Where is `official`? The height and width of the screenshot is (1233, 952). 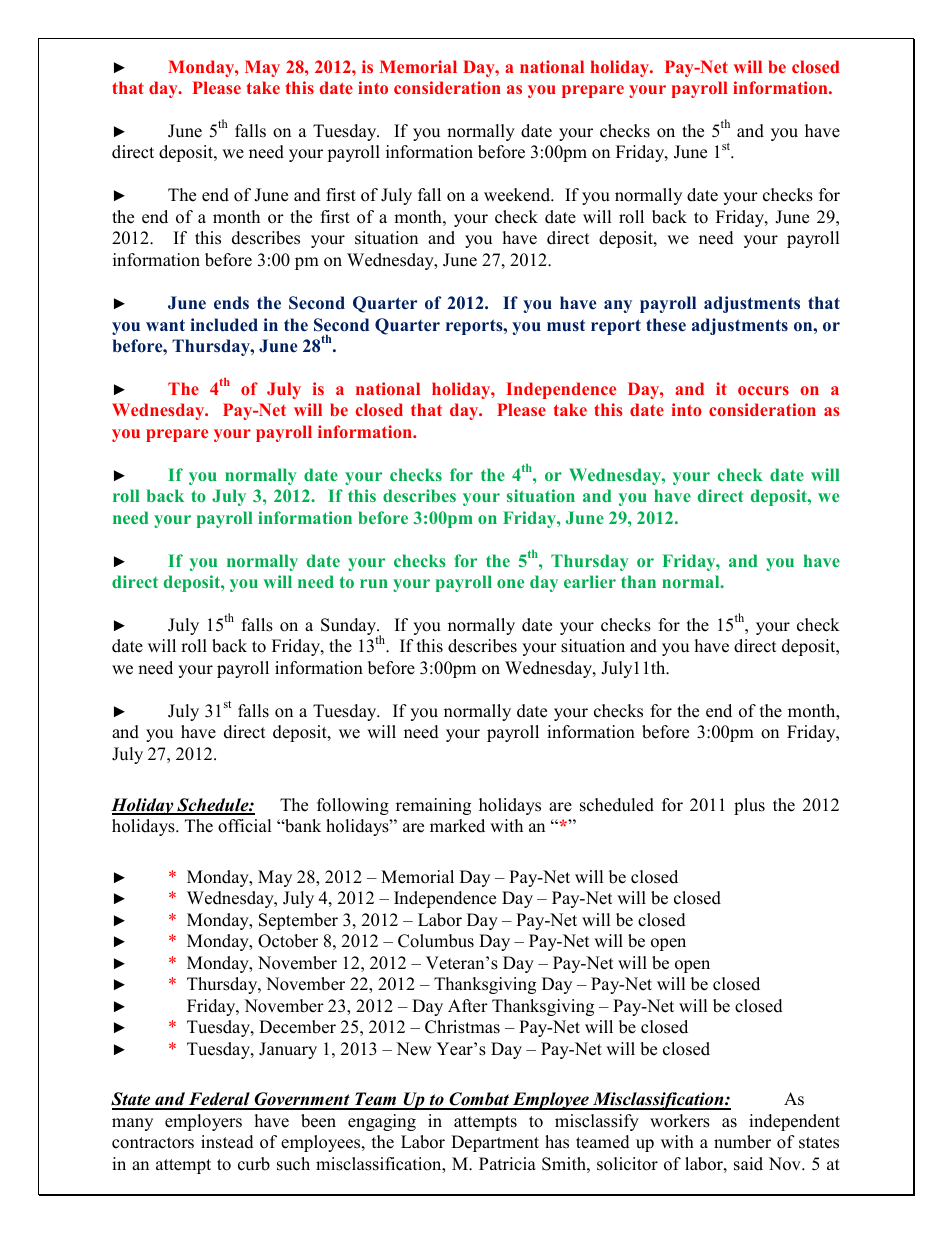
official is located at coordinates (244, 826).
